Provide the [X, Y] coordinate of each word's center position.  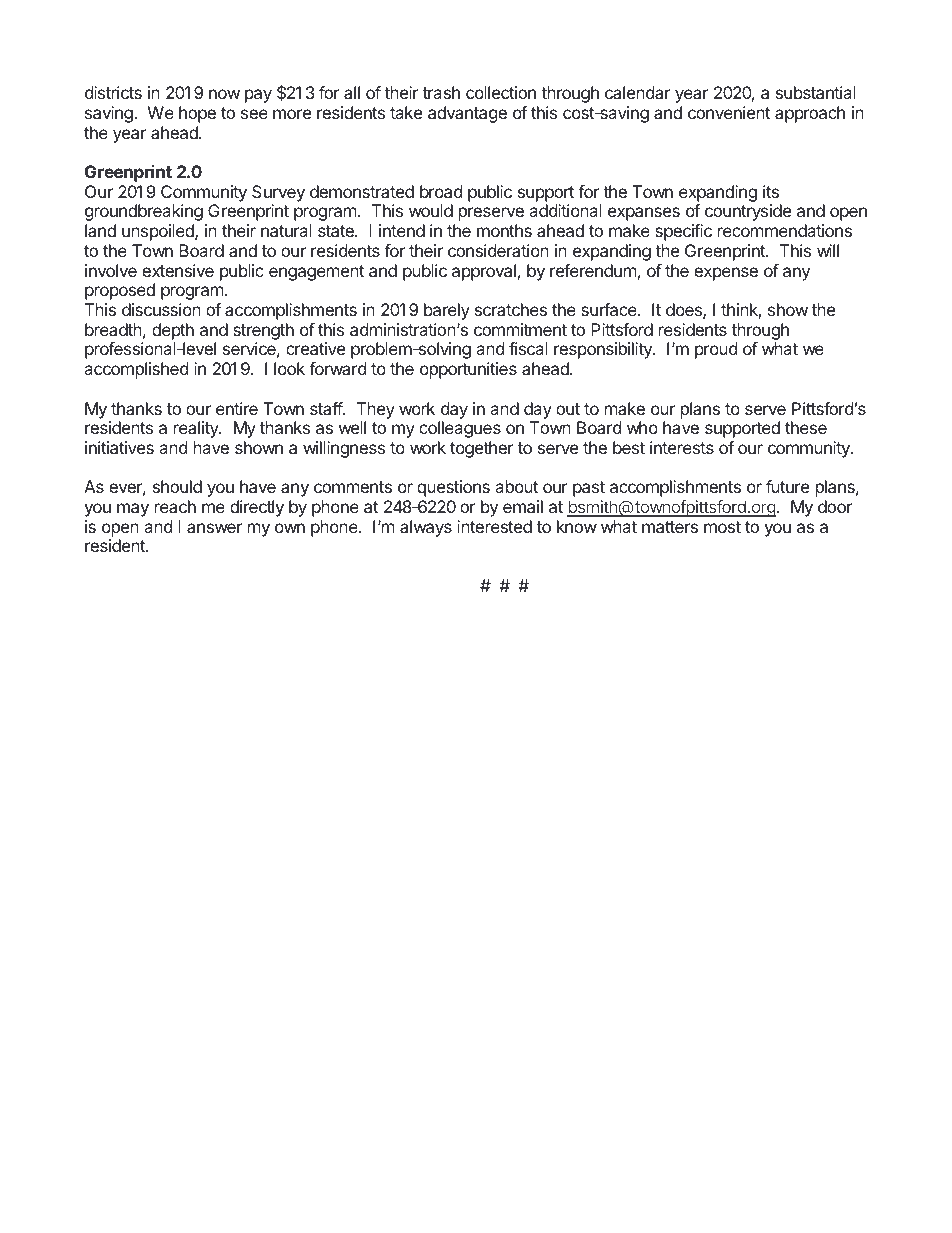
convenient [729, 112]
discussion [161, 309]
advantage [467, 114]
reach [175, 506]
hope [197, 114]
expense [726, 274]
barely [447, 311]
